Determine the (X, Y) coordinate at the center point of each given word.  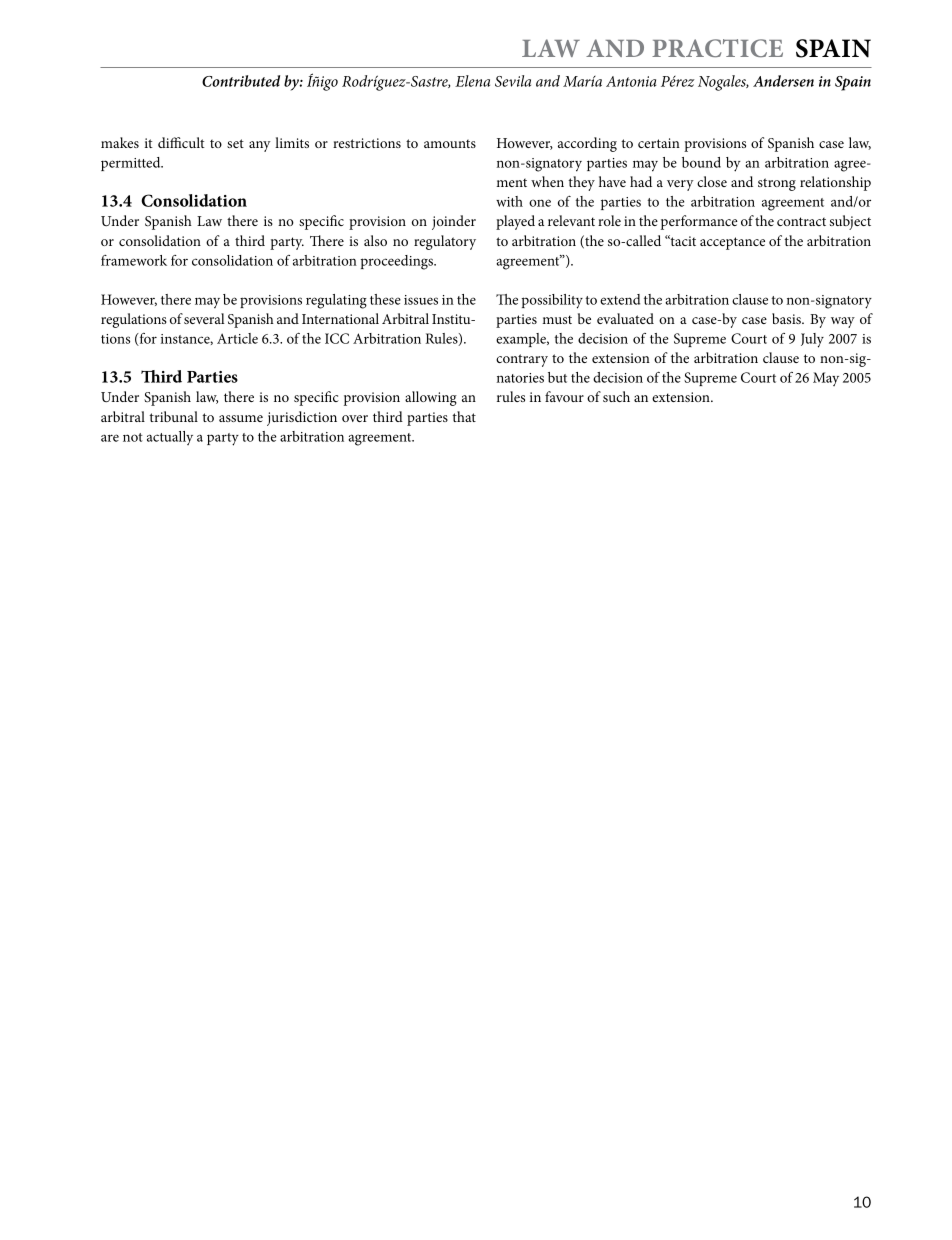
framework (134, 260)
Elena (472, 81)
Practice (717, 48)
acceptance (732, 243)
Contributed (241, 81)
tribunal (173, 416)
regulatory (445, 242)
